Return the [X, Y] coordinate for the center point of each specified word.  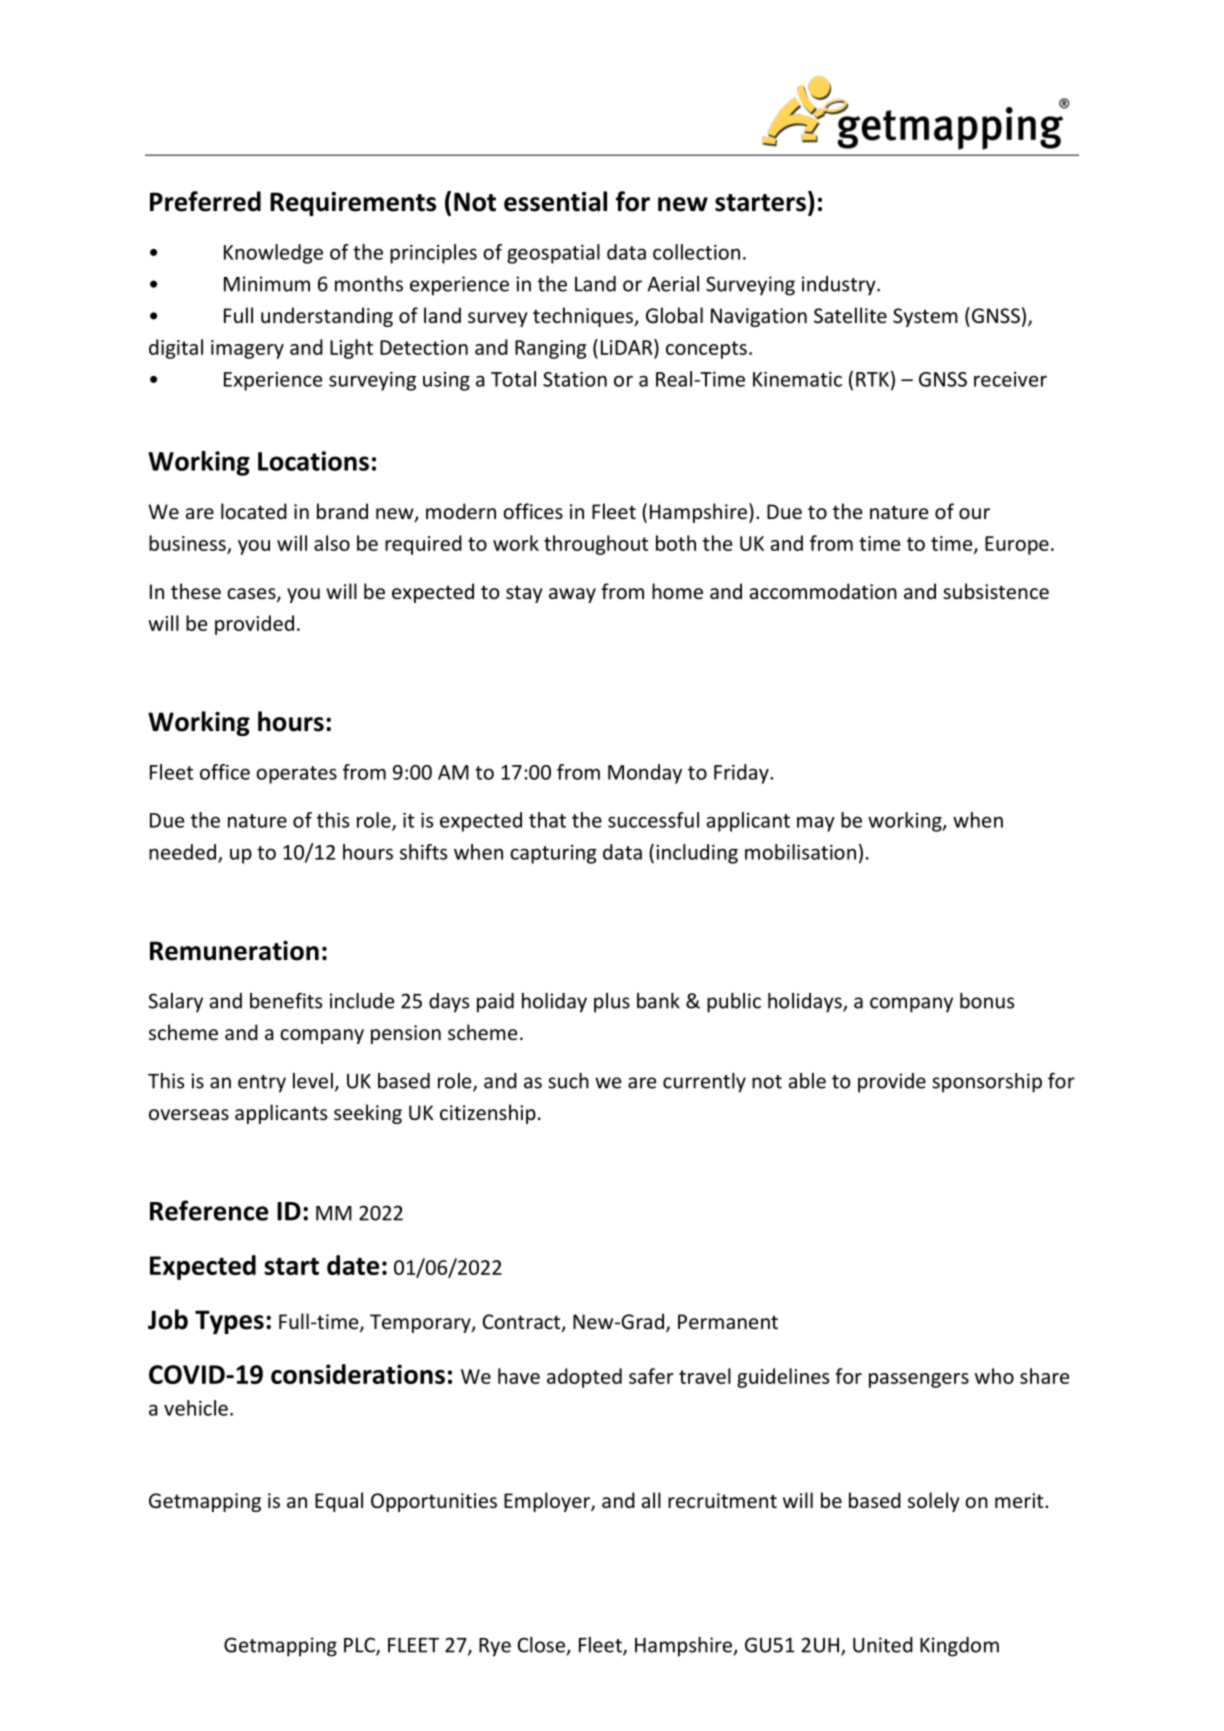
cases [252, 595]
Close [541, 1645]
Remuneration [234, 951]
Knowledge [273, 254]
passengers [919, 1380]
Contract [523, 1323]
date [353, 1265]
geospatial [553, 254]
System [925, 317]
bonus [987, 1001]
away [572, 595]
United [883, 1645]
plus [612, 1003]
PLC [360, 1646]
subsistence [996, 591]
